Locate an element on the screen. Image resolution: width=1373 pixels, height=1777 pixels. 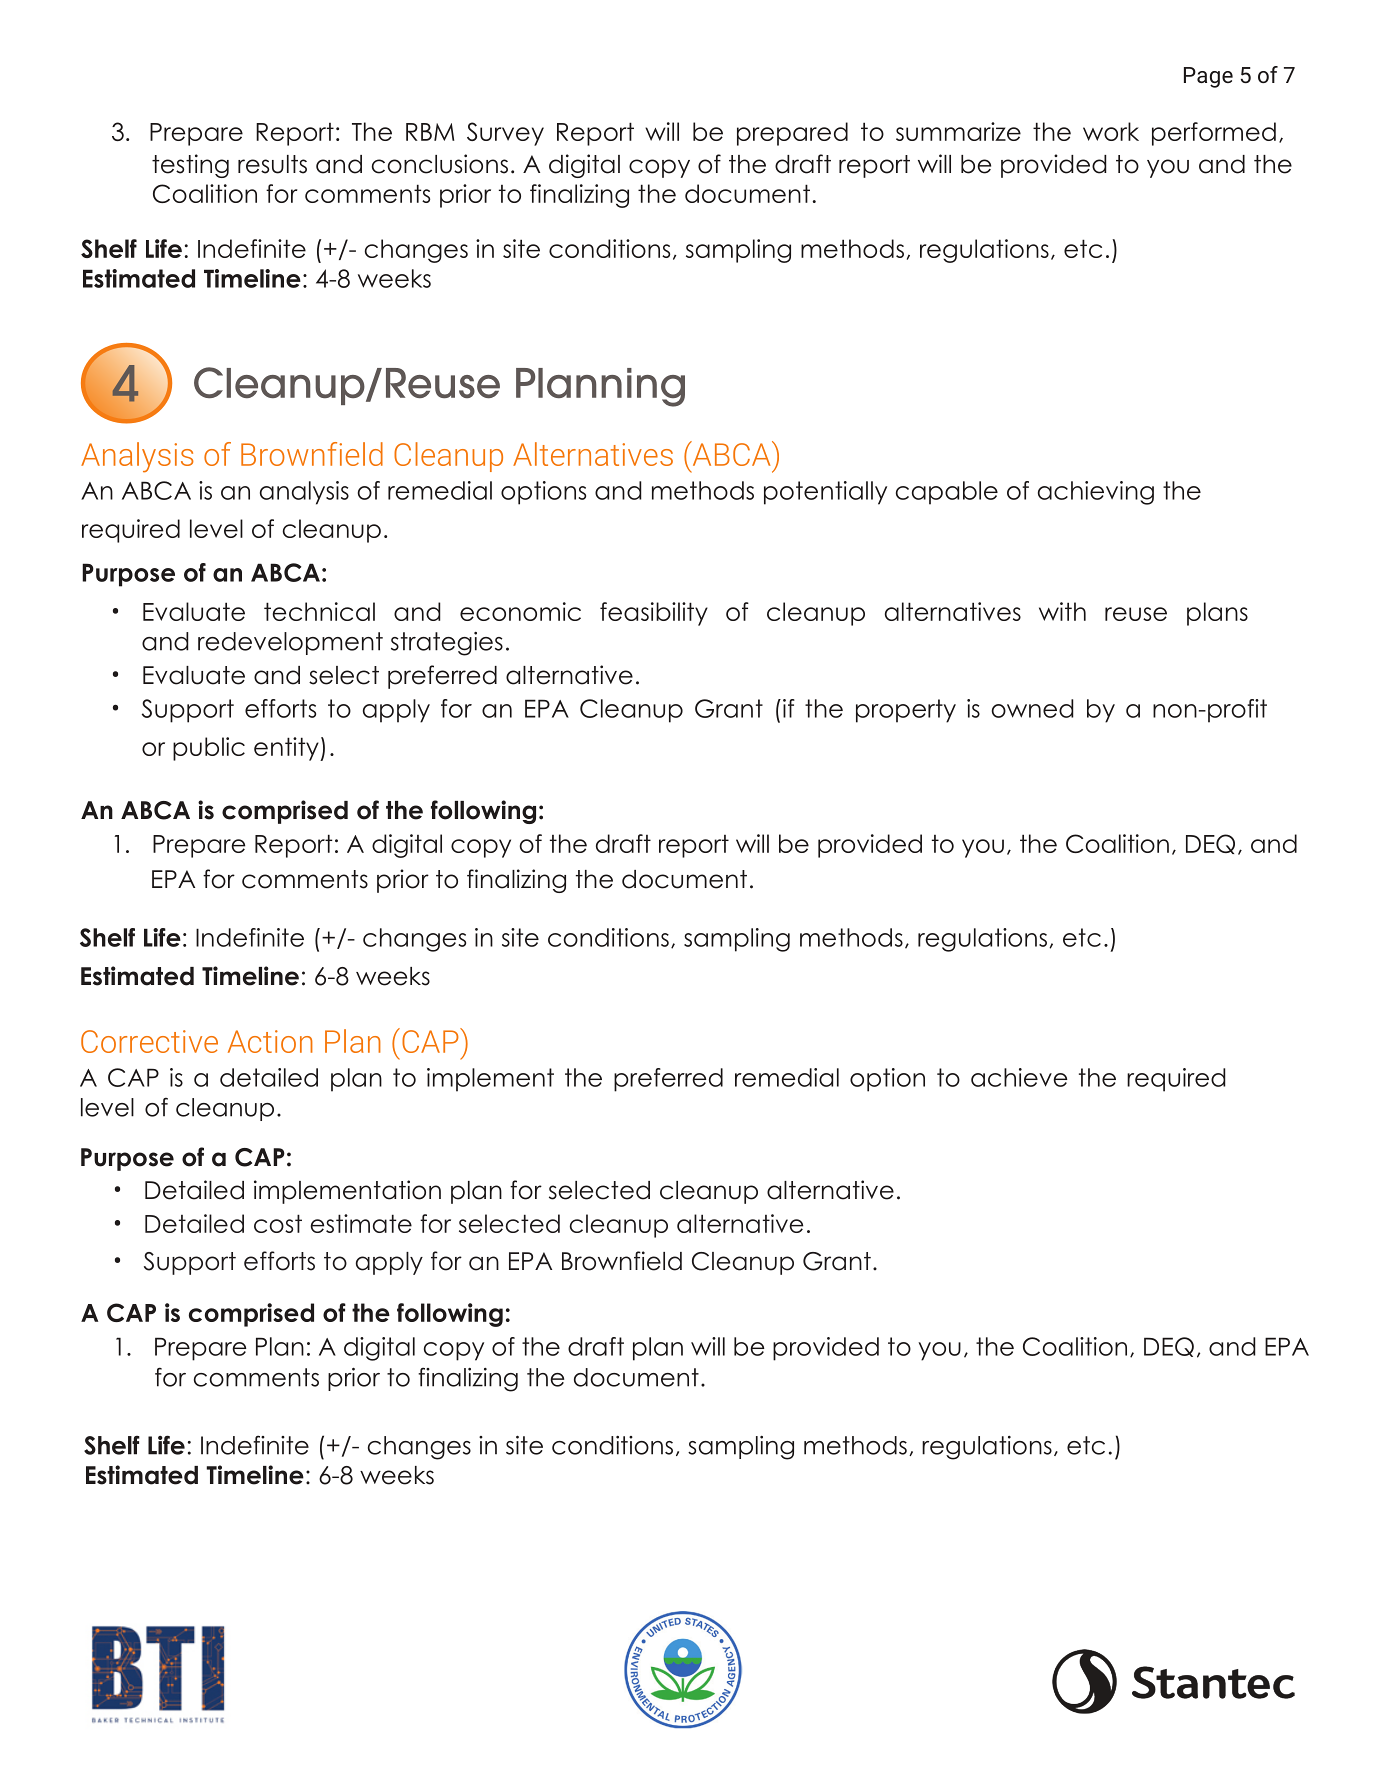
cost is located at coordinates (278, 1223).
